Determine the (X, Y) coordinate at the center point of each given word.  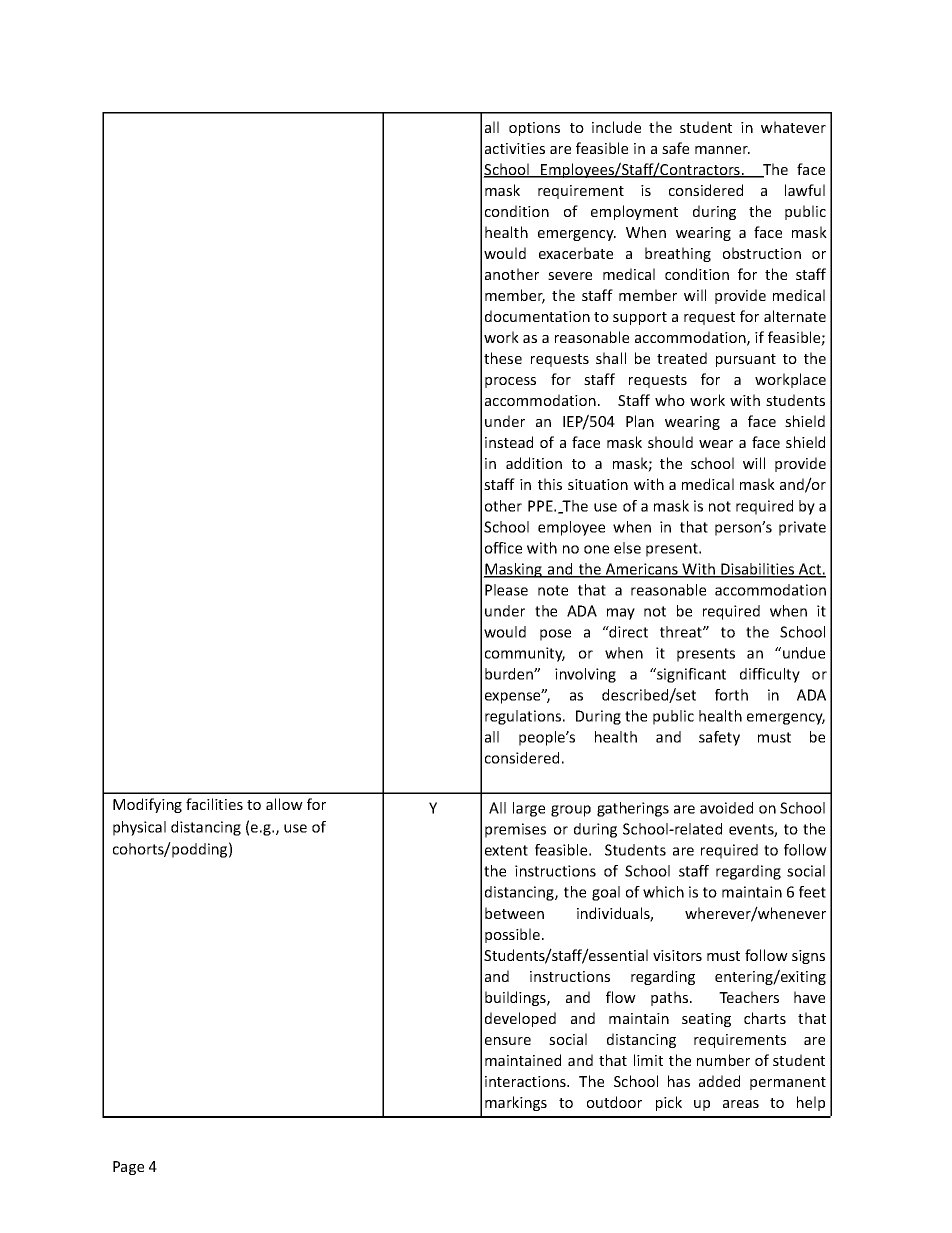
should (670, 442)
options (534, 129)
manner (722, 150)
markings (516, 1103)
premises (515, 830)
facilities (214, 804)
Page (128, 1168)
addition (534, 463)
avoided (726, 808)
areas (741, 1104)
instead (509, 442)
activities (515, 148)
